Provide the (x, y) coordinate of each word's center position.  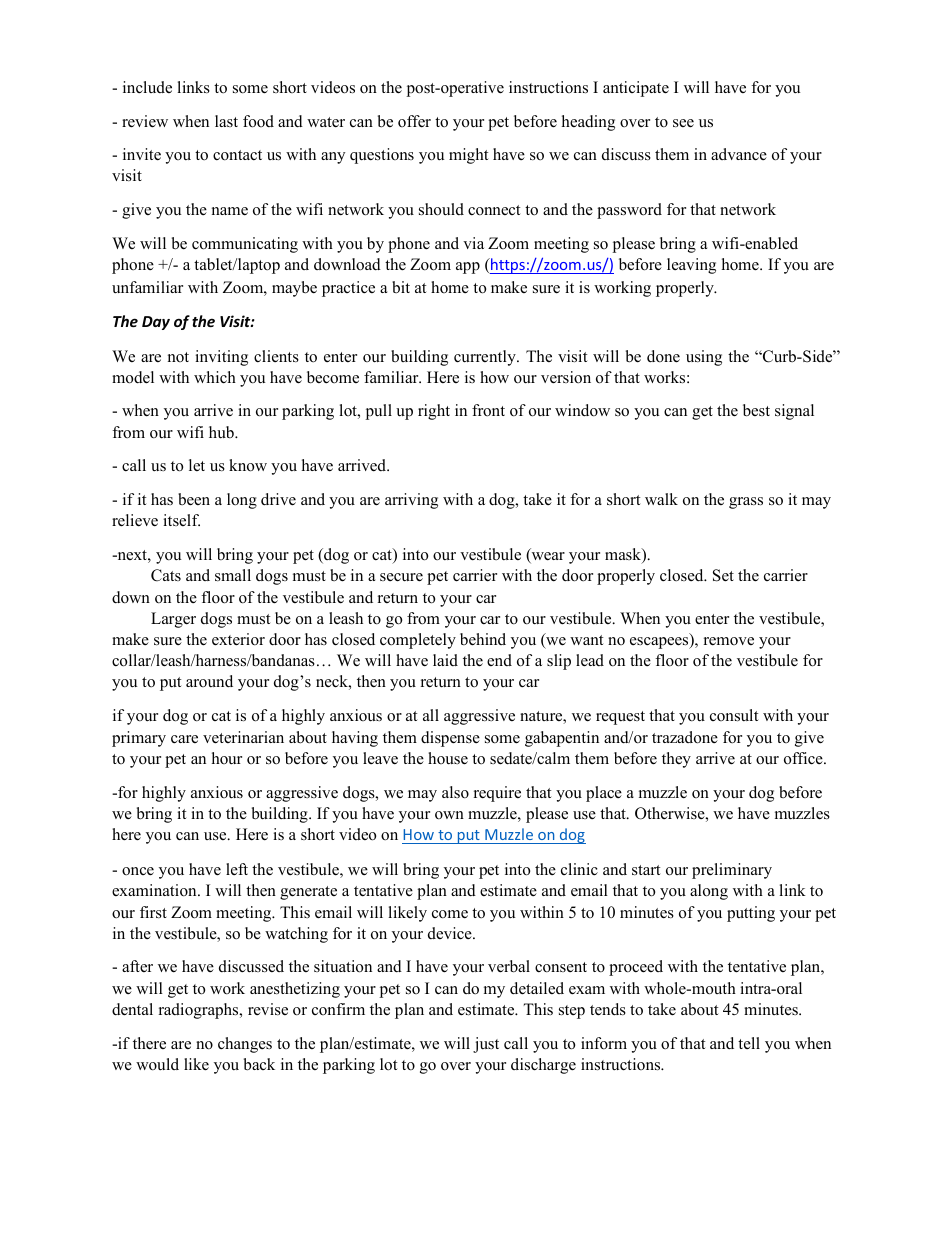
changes (245, 1045)
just (486, 1045)
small (233, 575)
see (683, 123)
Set (723, 575)
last (226, 121)
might (468, 156)
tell (749, 1043)
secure (401, 577)
